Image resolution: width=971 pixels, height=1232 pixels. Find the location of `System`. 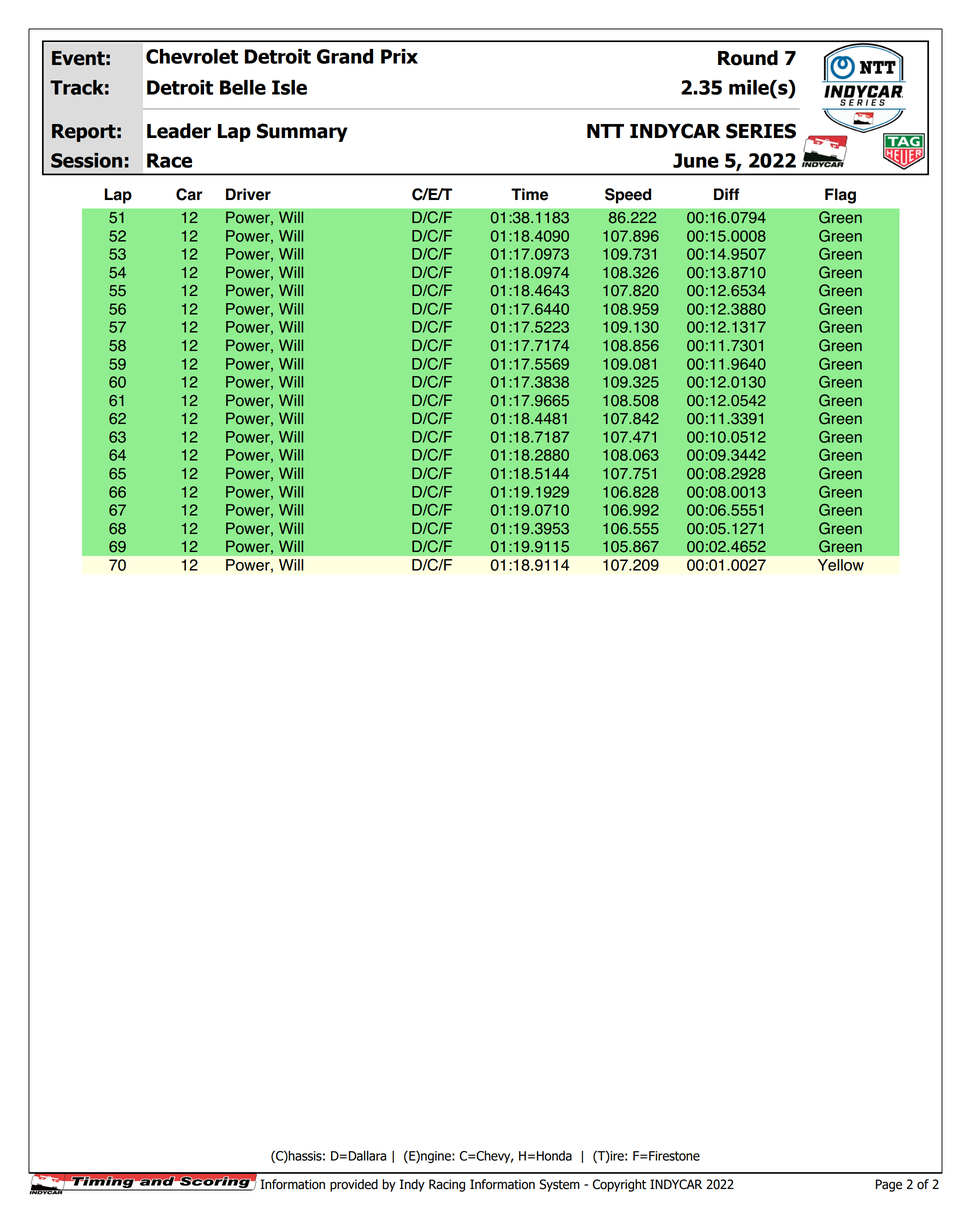

System is located at coordinates (559, 1185).
